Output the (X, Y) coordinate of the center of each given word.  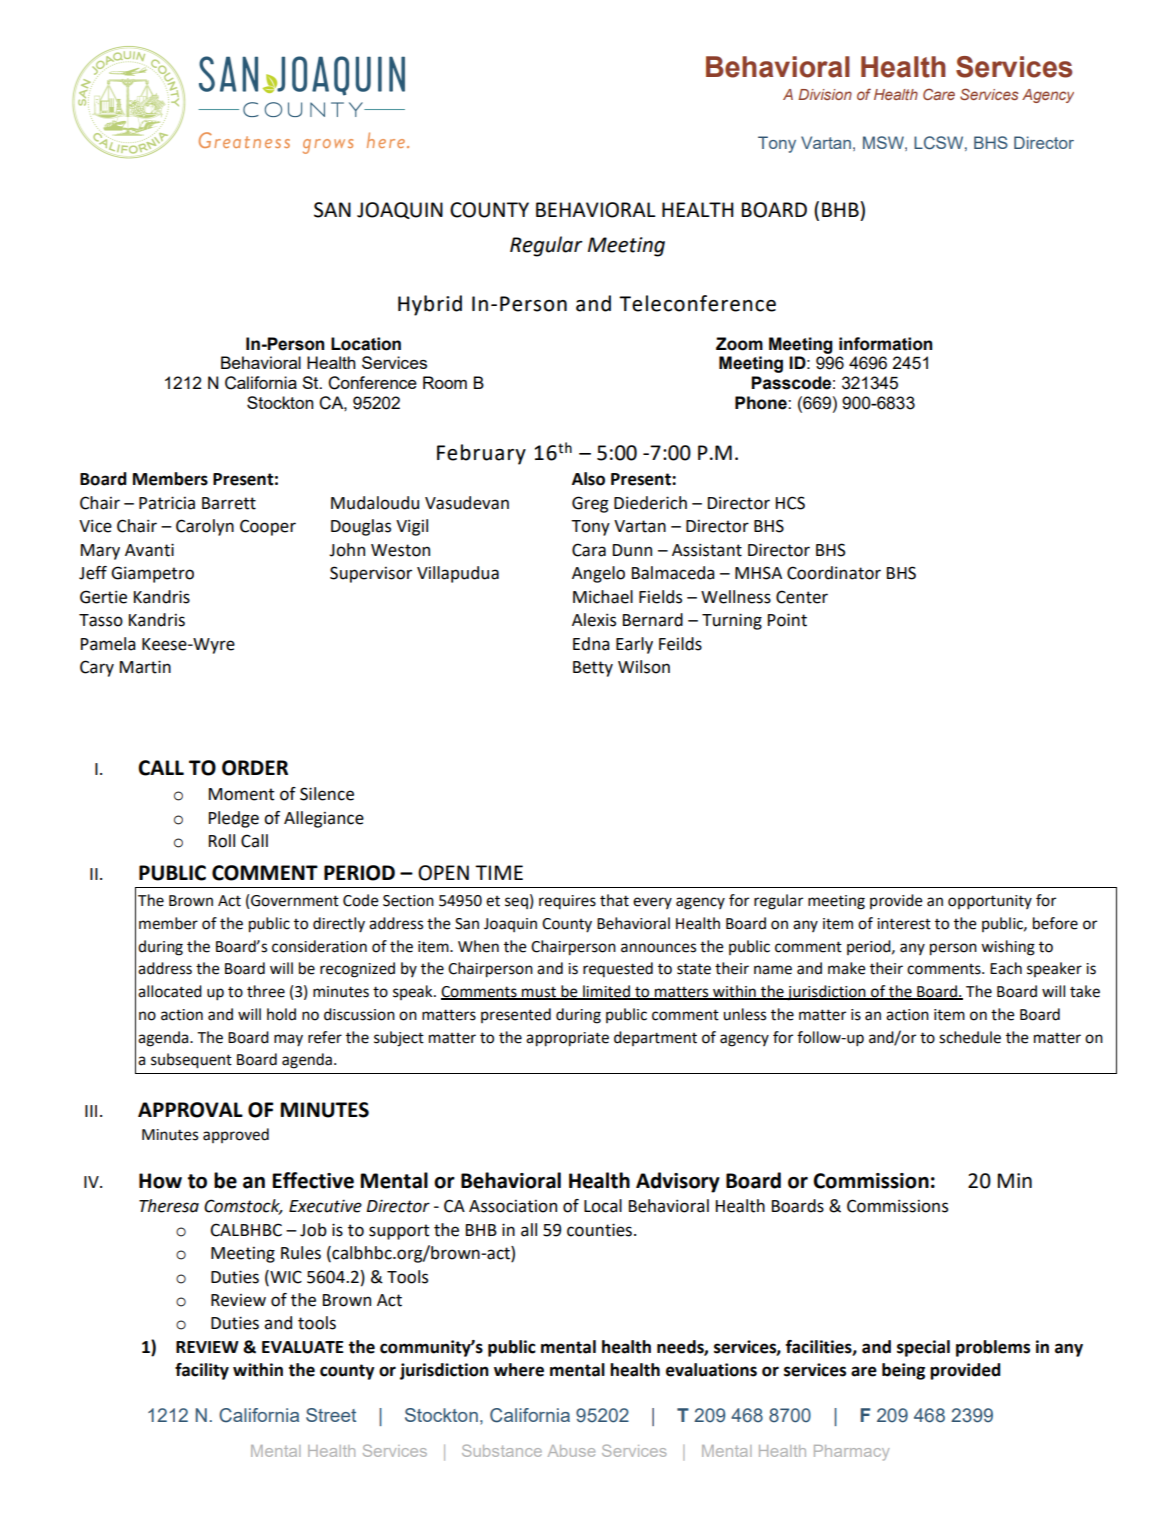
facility (202, 1371)
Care (939, 94)
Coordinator (834, 573)
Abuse (571, 1451)
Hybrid (430, 305)
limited (606, 992)
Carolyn (205, 527)
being (903, 1371)
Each (1006, 968)
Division (825, 94)
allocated (170, 991)
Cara (589, 550)
